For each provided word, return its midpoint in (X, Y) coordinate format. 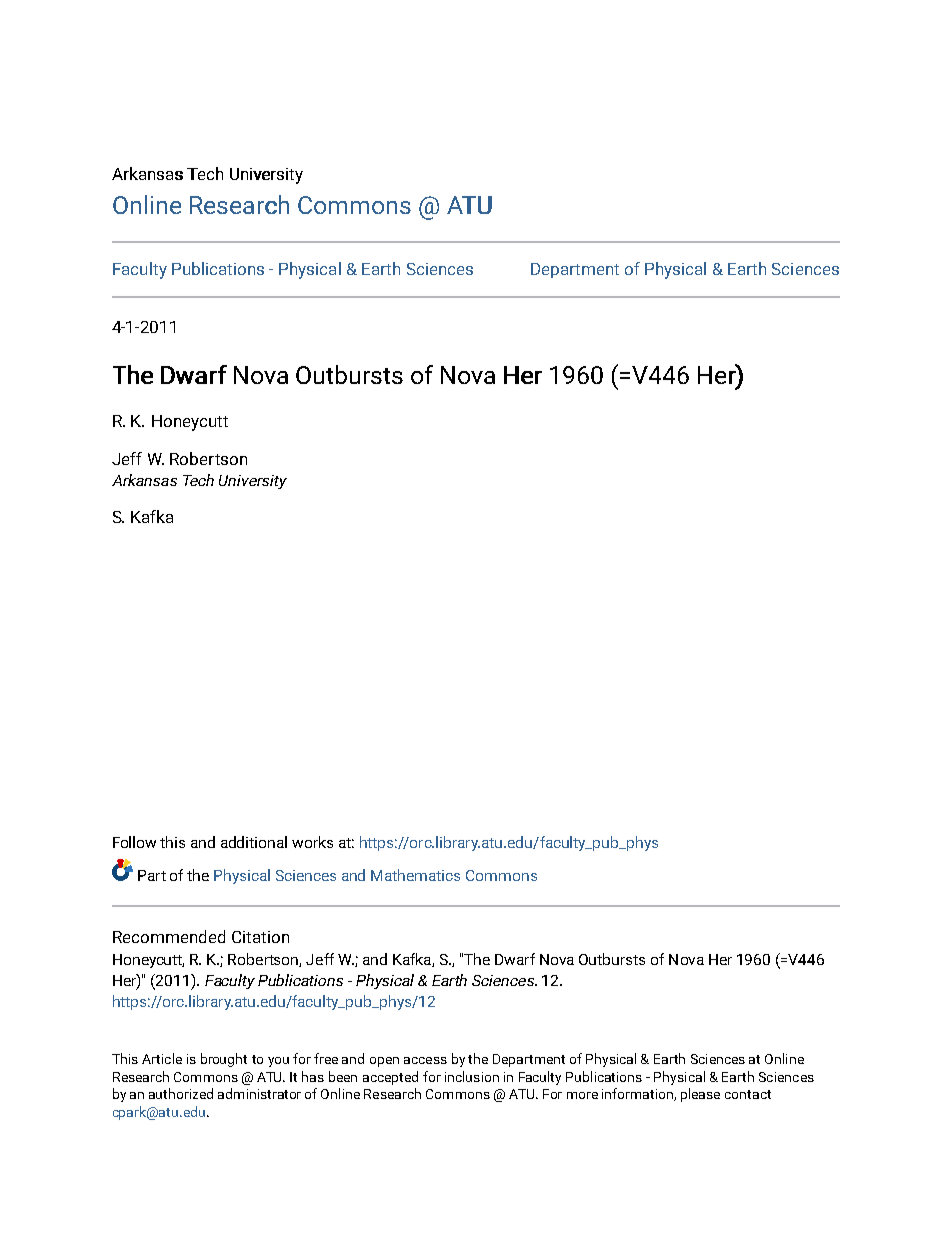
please (700, 1095)
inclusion (472, 1076)
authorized (181, 1093)
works (312, 842)
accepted (390, 1078)
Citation (260, 937)
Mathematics (415, 875)
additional (254, 842)
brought (224, 1060)
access (425, 1060)
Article (162, 1058)
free (326, 1058)
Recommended (169, 936)
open (384, 1062)
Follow (134, 842)
